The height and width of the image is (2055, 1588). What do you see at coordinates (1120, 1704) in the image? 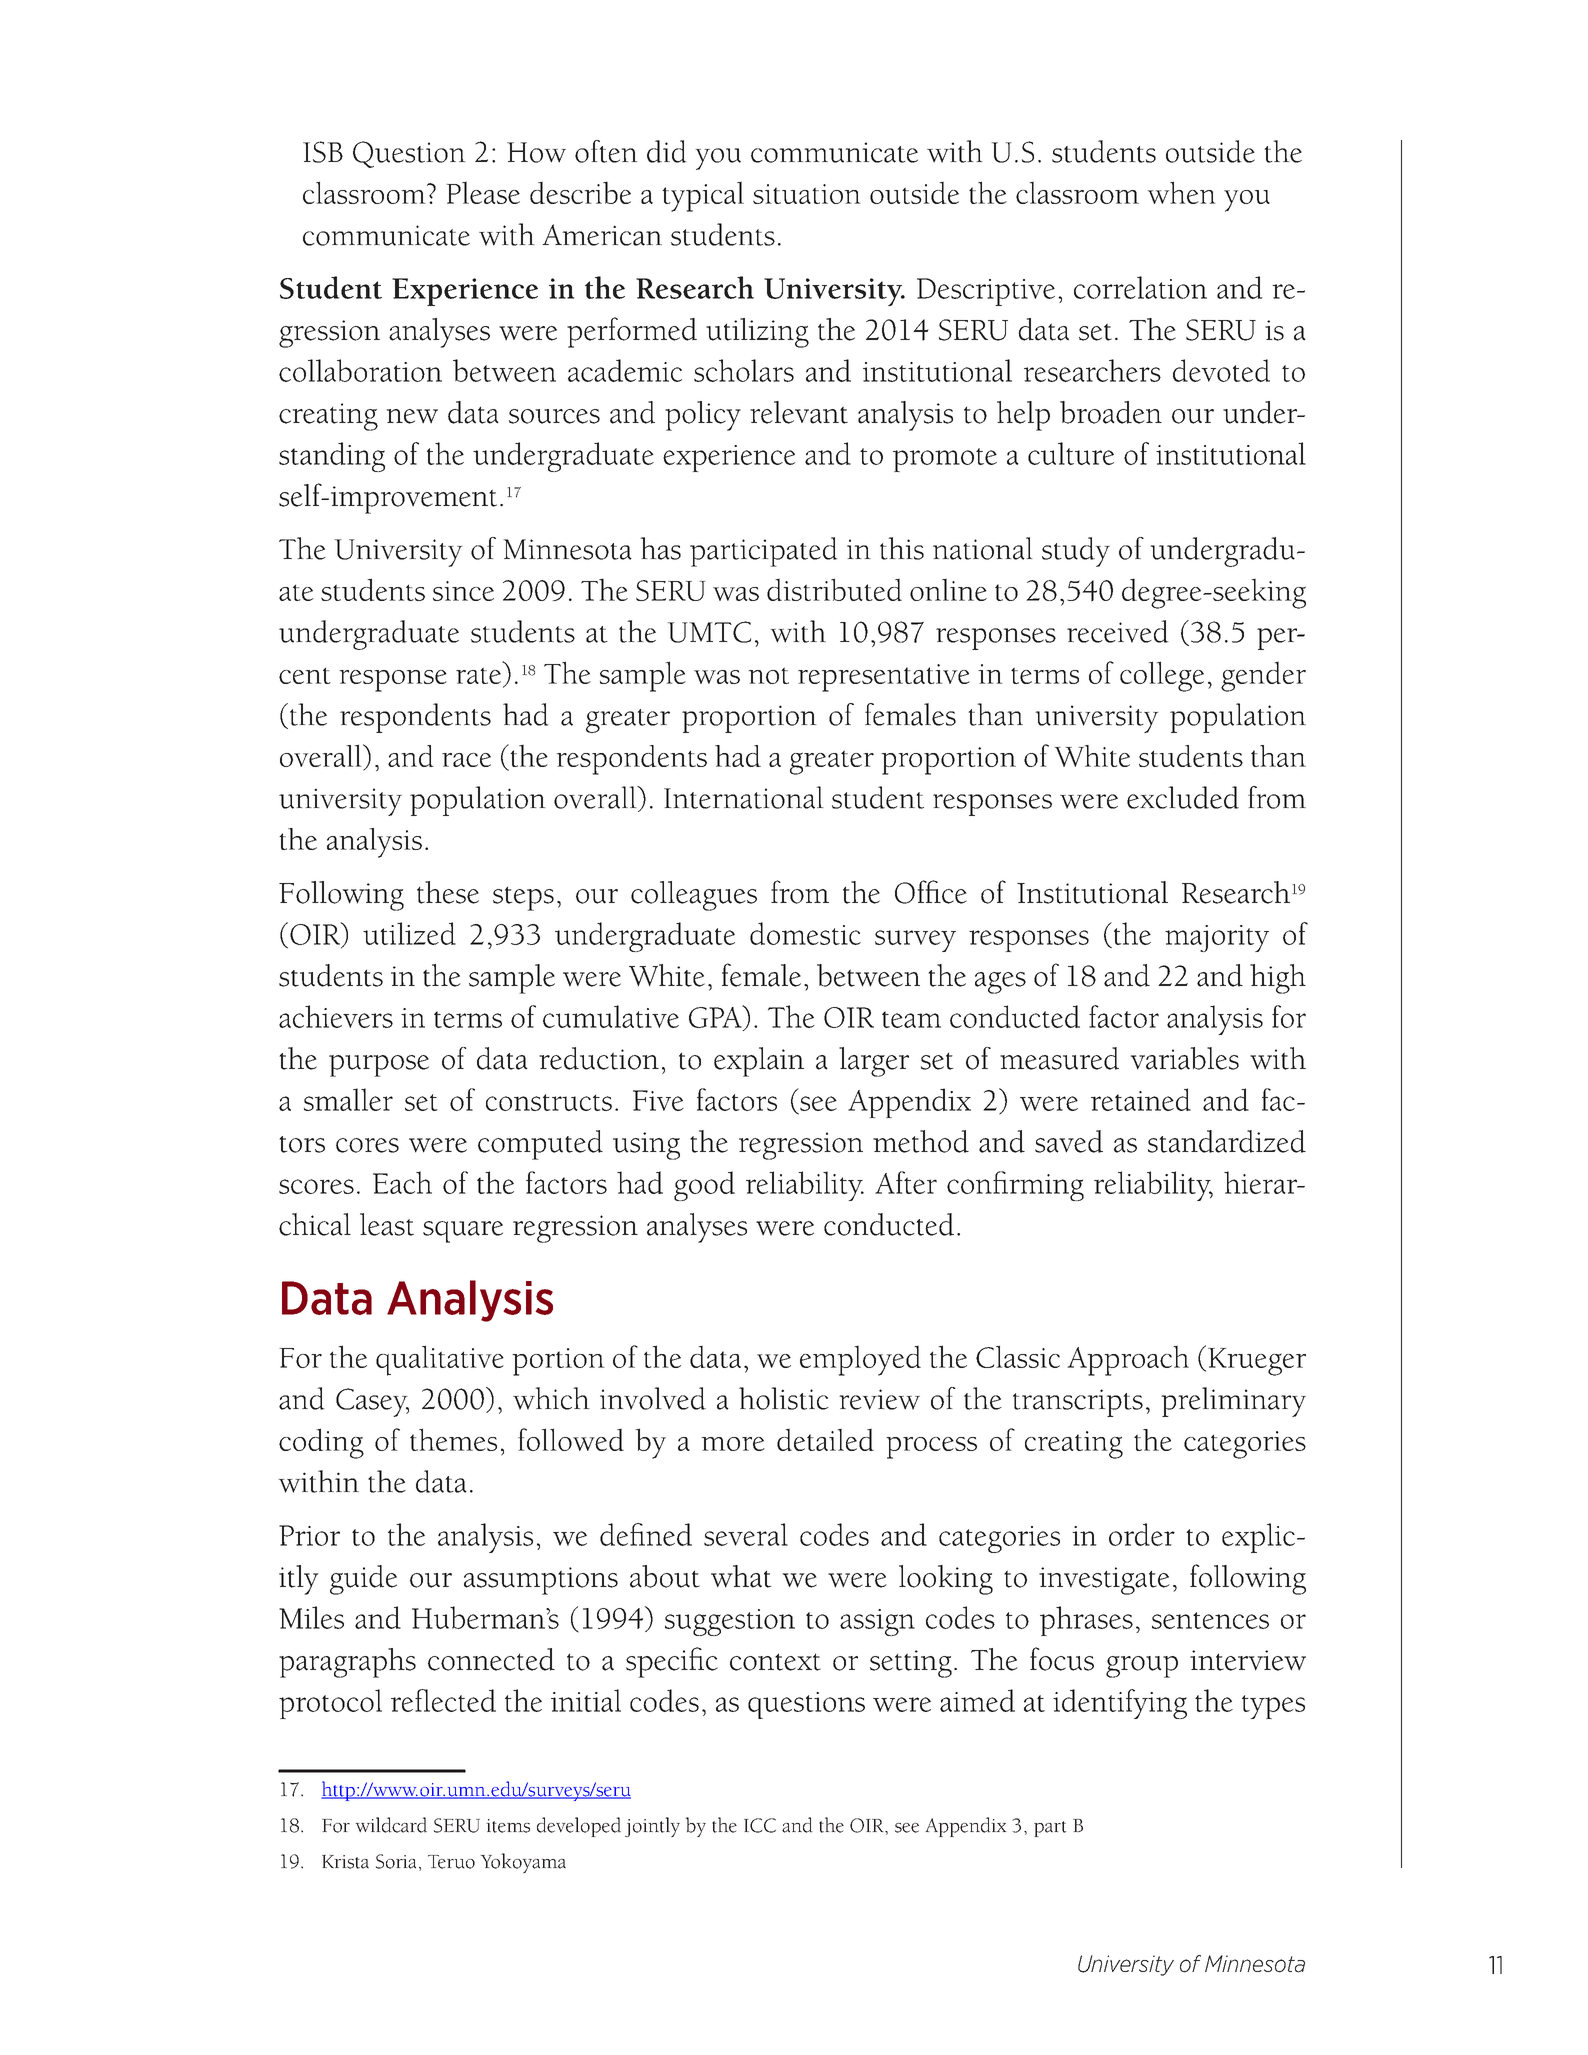
I see `identifying` at bounding box center [1120, 1704].
